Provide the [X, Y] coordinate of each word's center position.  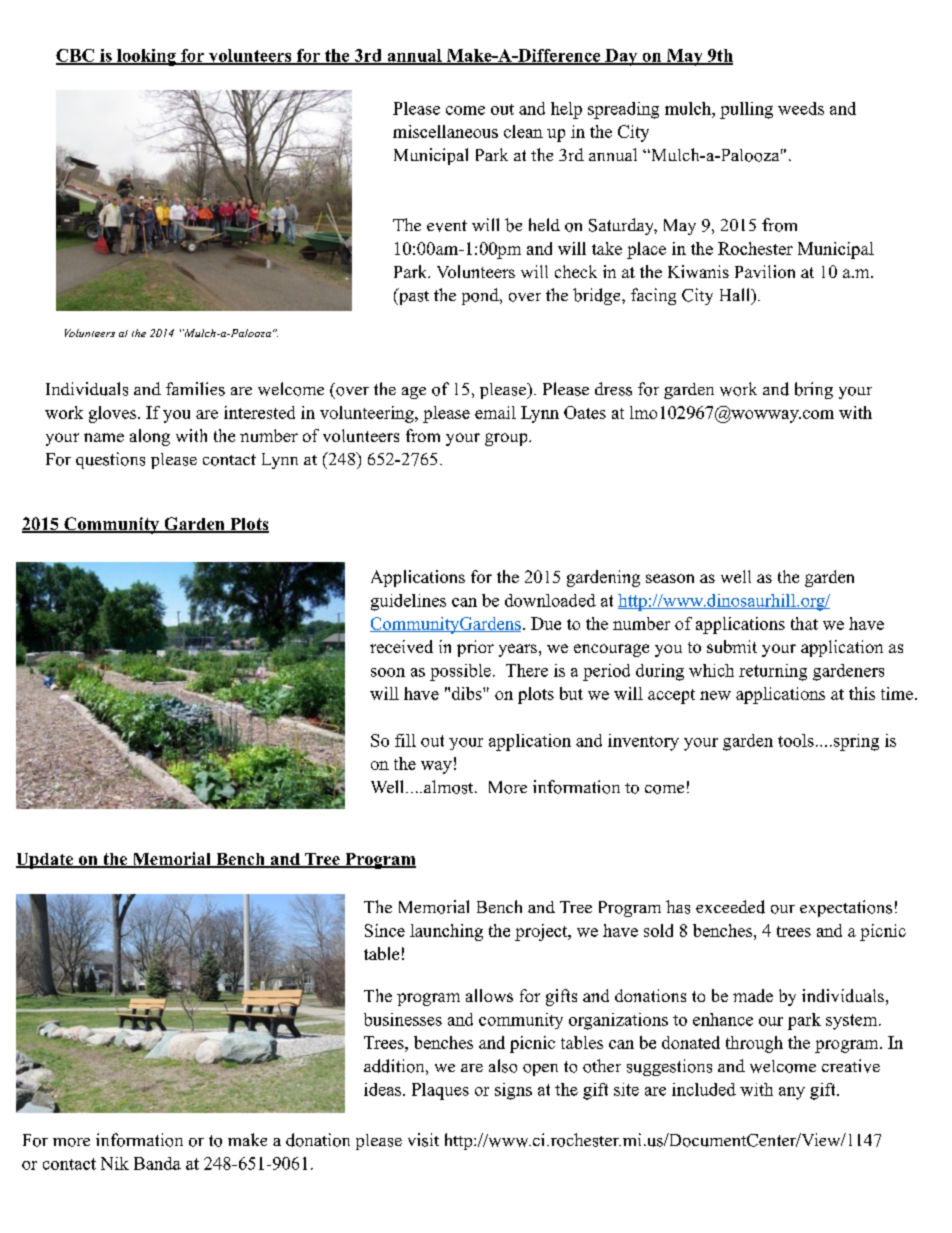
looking [146, 57]
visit [423, 1140]
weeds [801, 108]
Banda [157, 1163]
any [792, 1093]
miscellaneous [445, 131]
